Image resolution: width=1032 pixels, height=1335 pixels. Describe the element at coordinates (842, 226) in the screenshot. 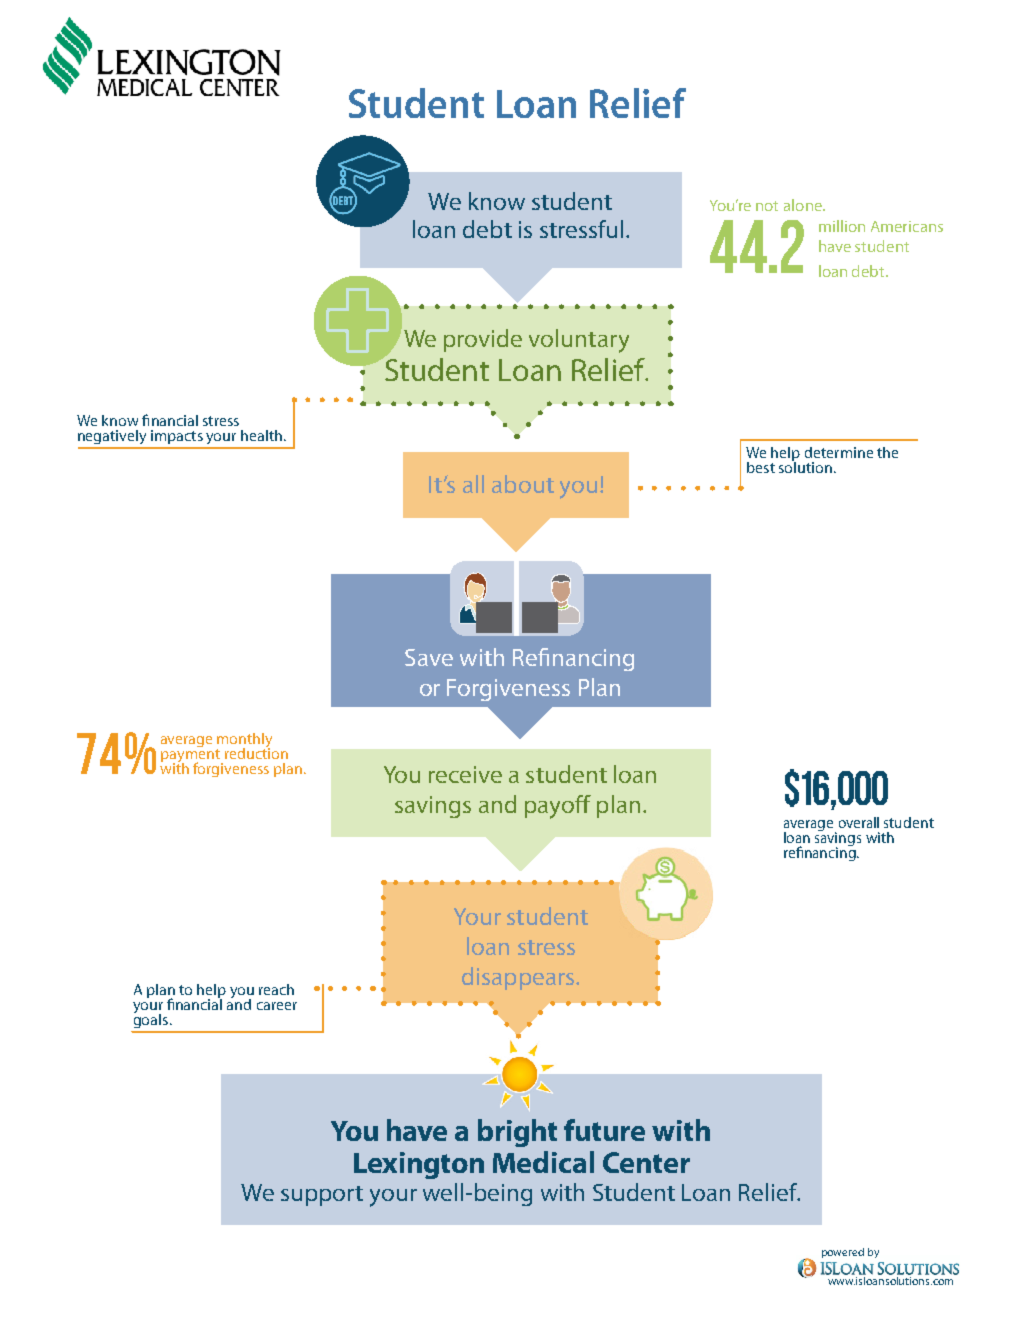

I see `million` at that location.
